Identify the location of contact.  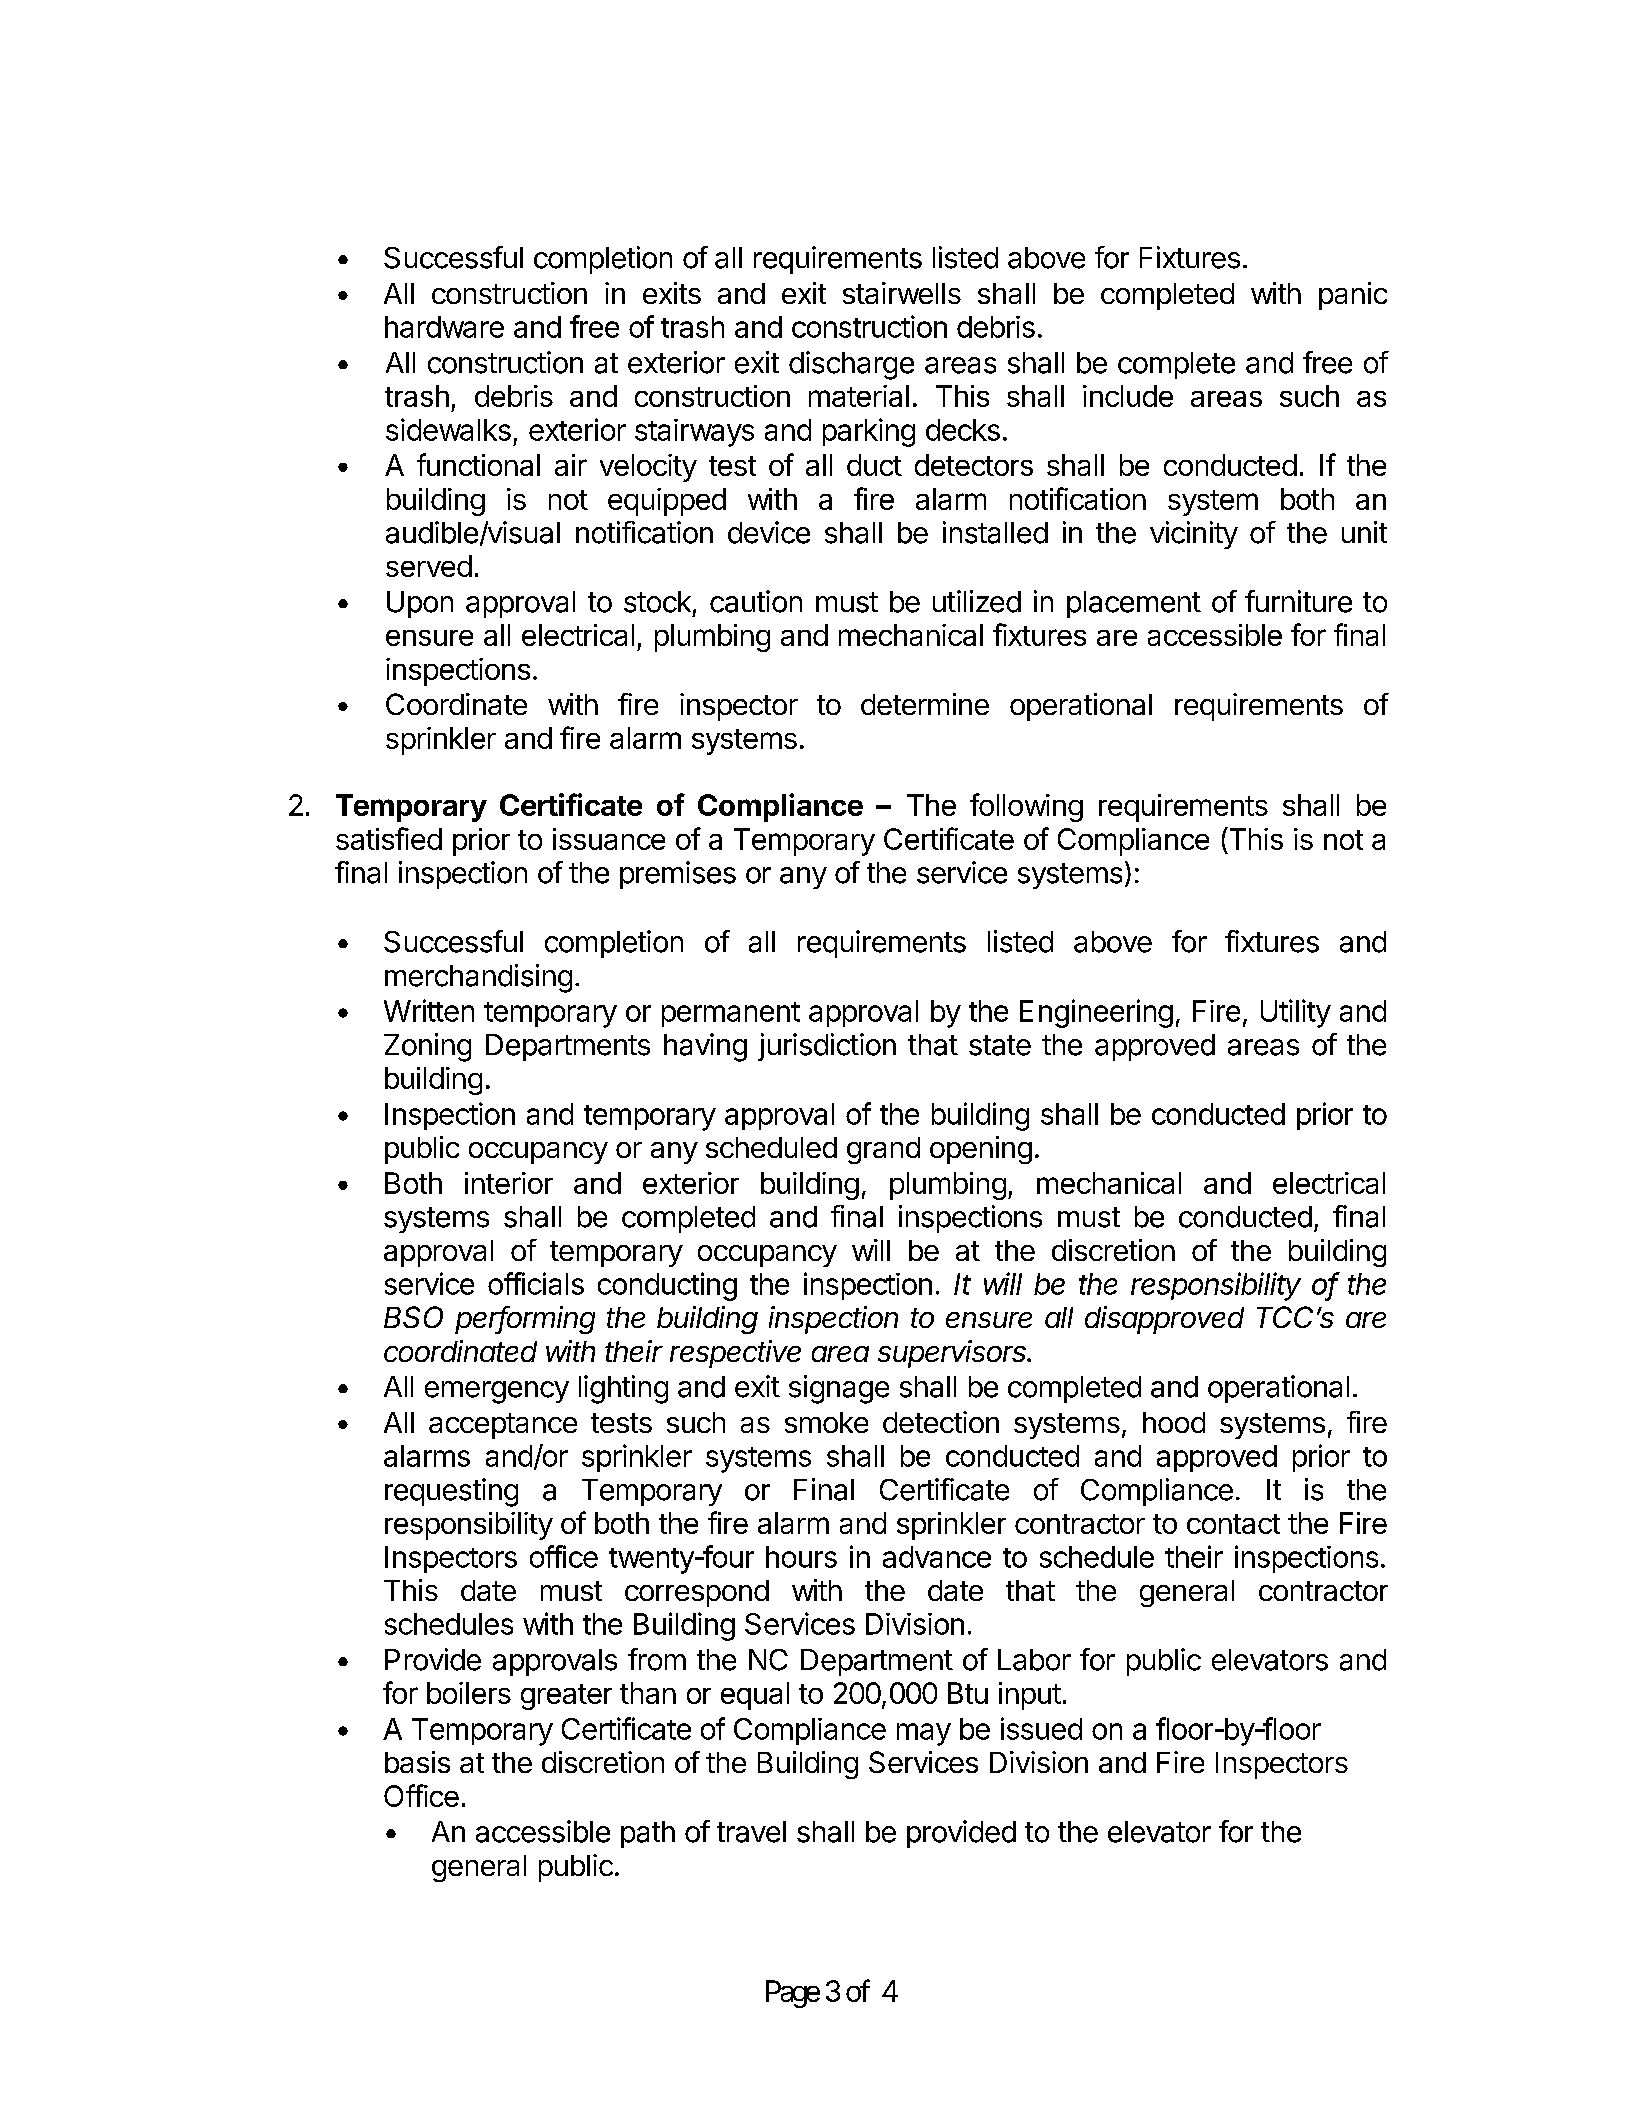
(1233, 1524).
